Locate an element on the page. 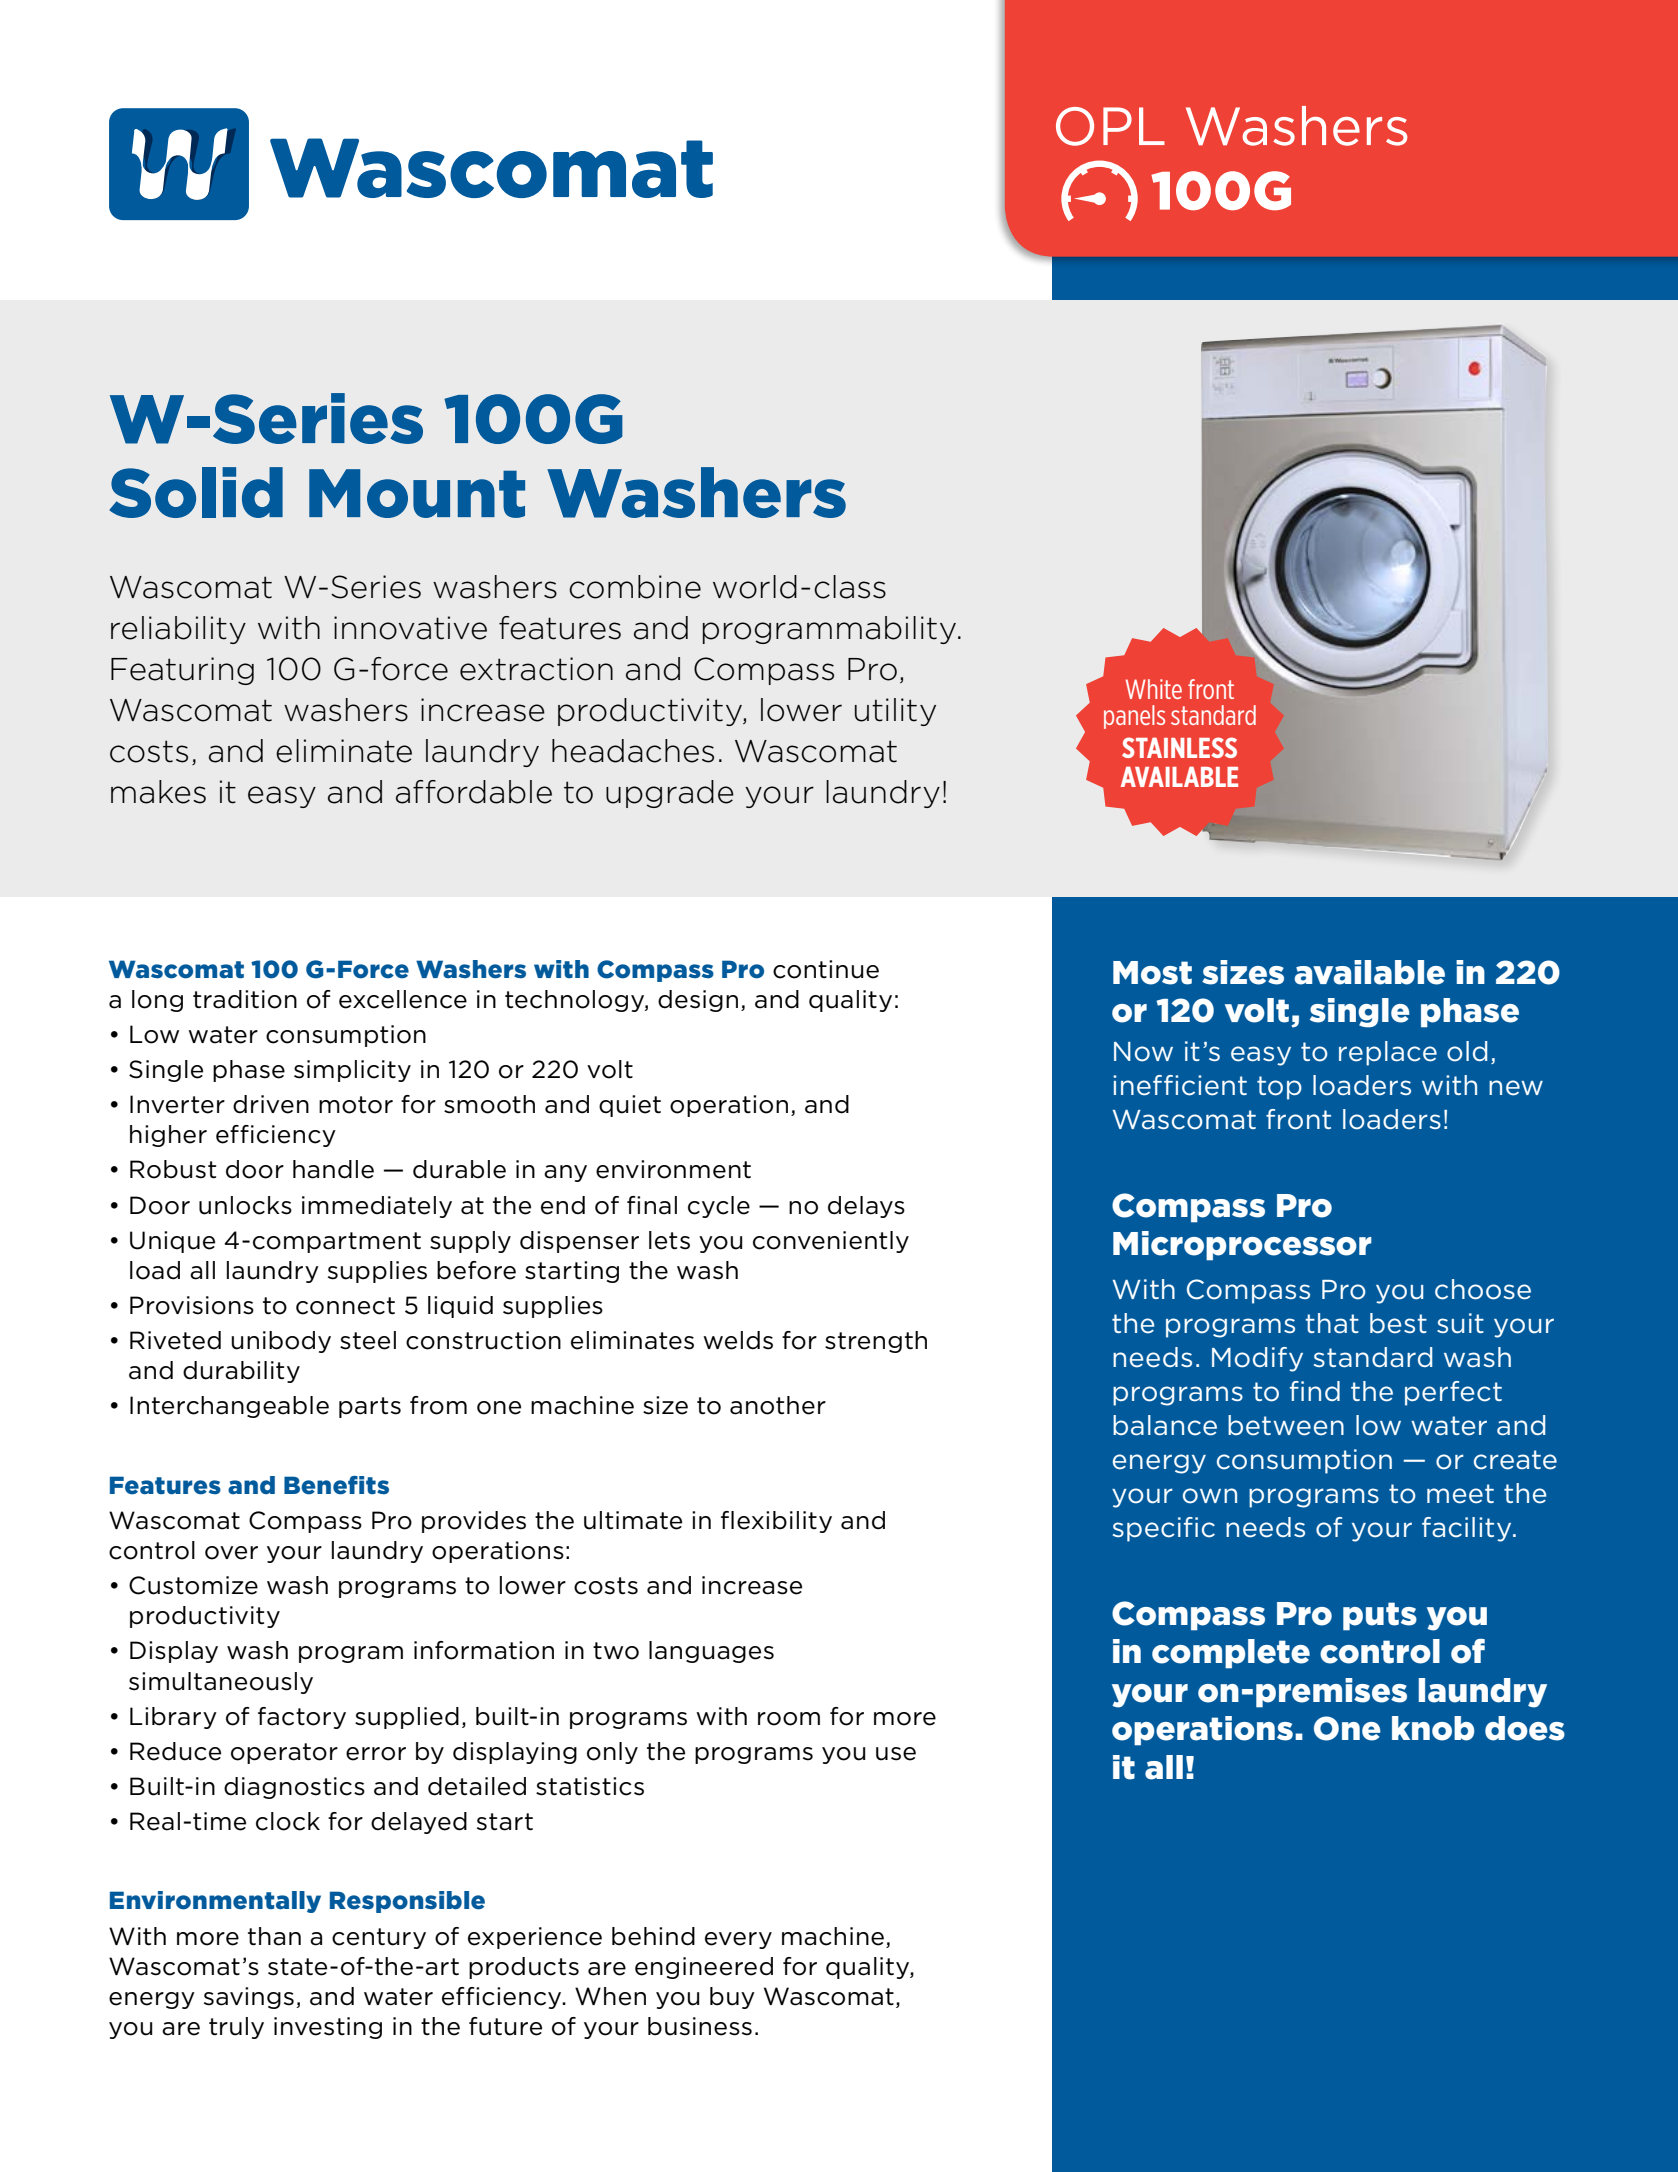 This image has height=2172, width=1678. savings is located at coordinates (249, 1998).
